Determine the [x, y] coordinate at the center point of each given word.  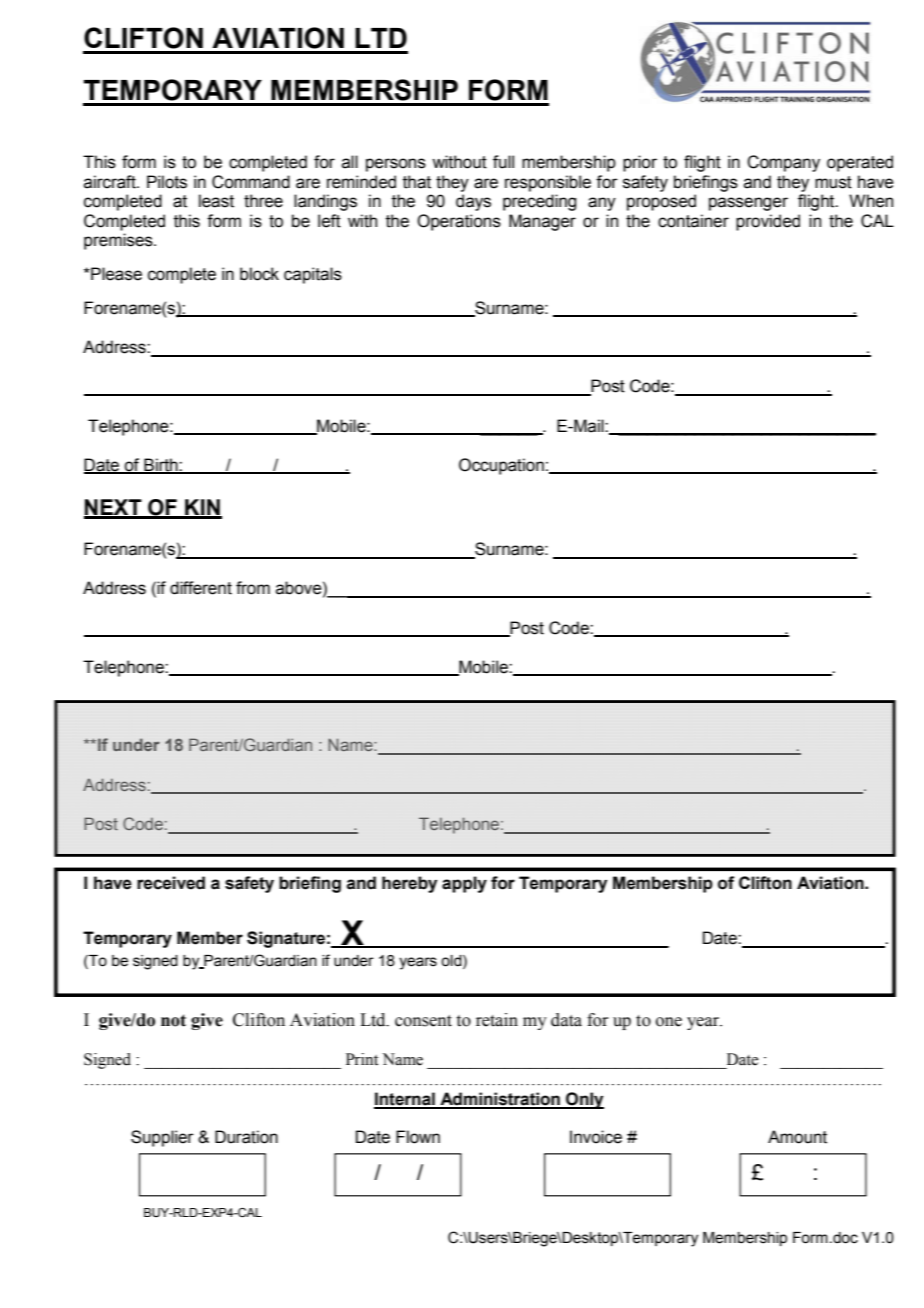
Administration [500, 1100]
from [253, 588]
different [201, 588]
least [216, 201]
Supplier [162, 1138]
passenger [748, 204]
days [473, 202]
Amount [797, 1137]
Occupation [501, 466]
